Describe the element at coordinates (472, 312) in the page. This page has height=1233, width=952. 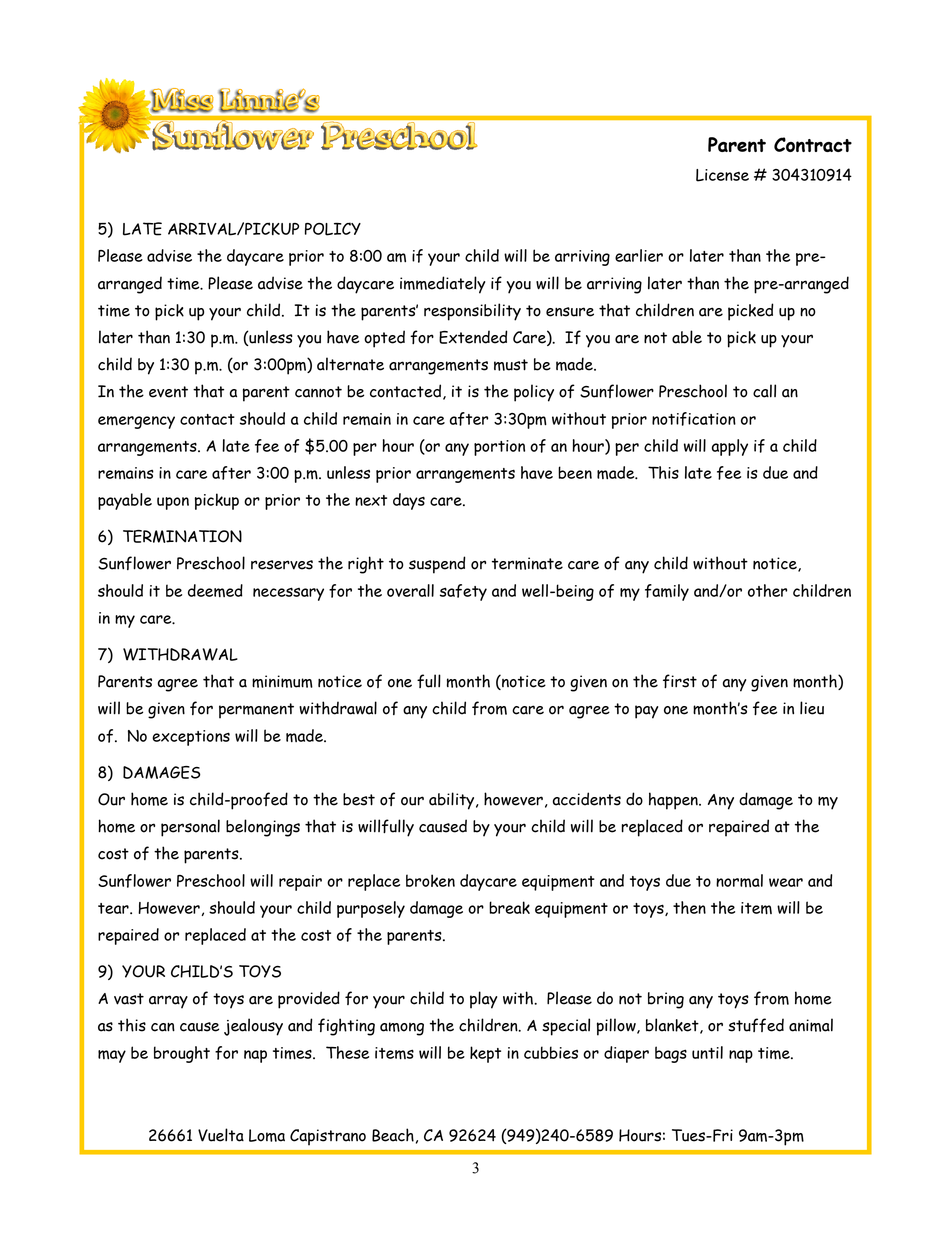
I see `responsibility` at that location.
